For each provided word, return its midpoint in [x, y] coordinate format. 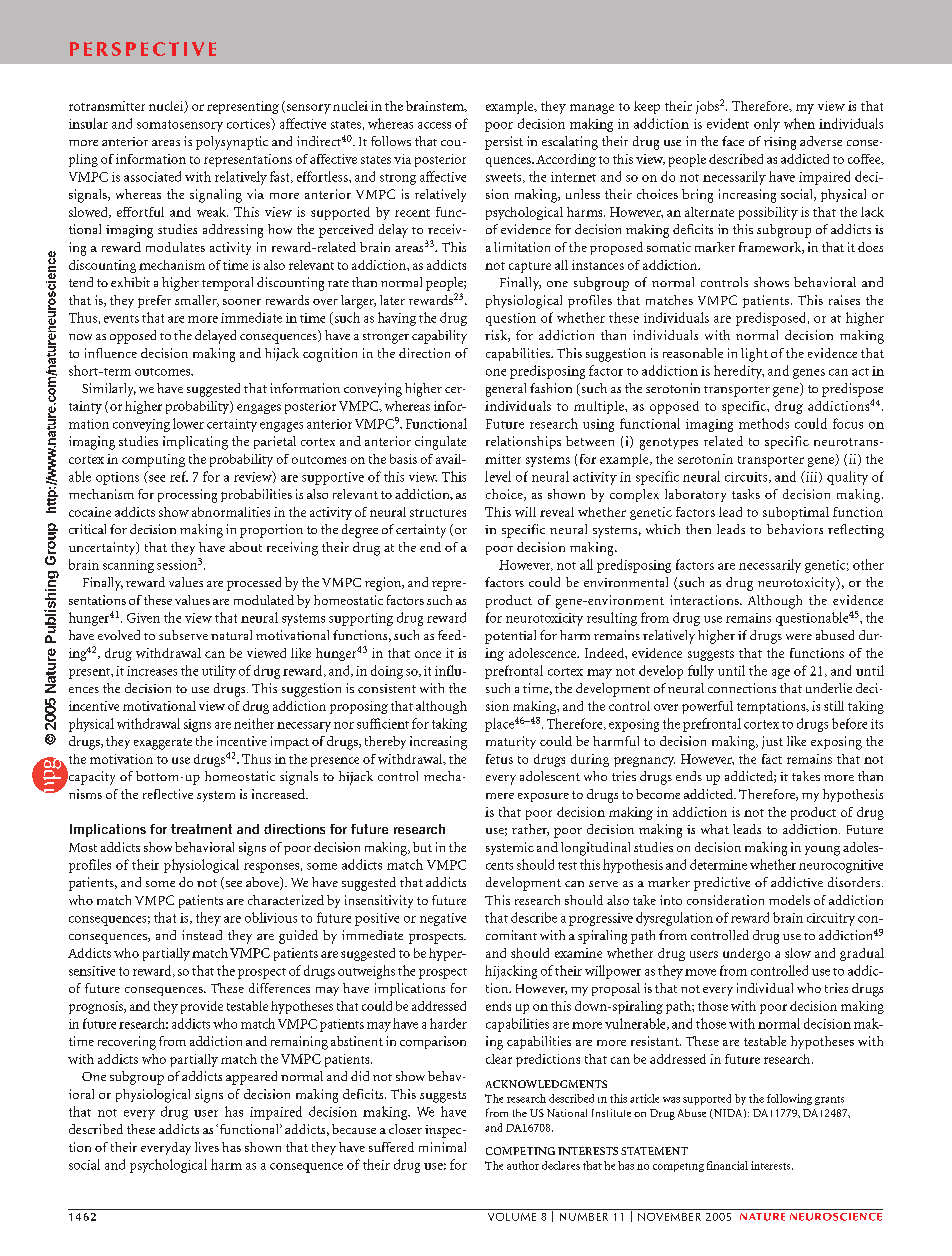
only [767, 125]
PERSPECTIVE [143, 49]
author [523, 1165]
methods [764, 423]
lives [207, 1147]
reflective [168, 794]
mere [500, 796]
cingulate [440, 443]
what [715, 829]
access [434, 125]
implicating [195, 443]
